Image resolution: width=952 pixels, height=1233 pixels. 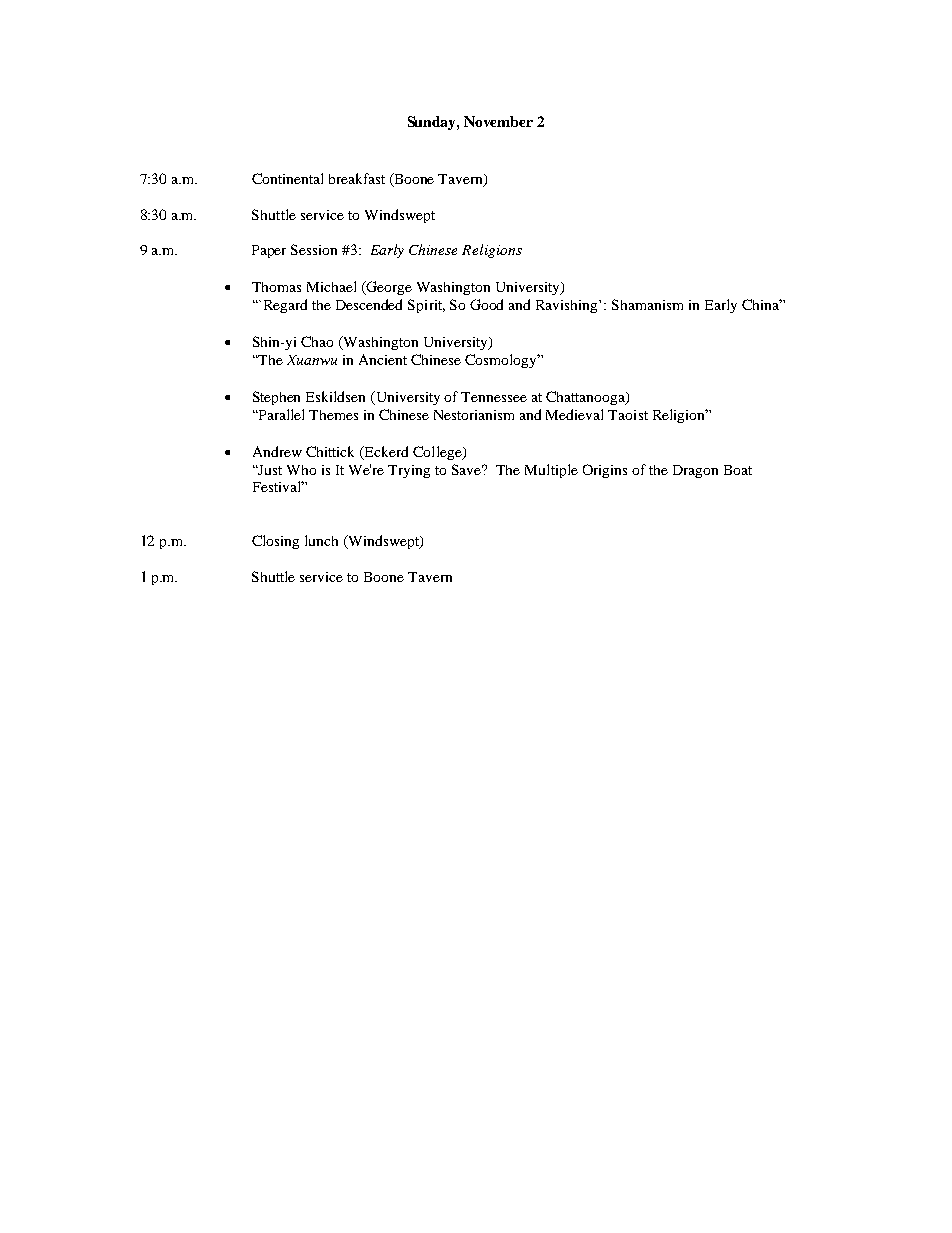 What do you see at coordinates (586, 398) in the page?
I see `Chattanooga` at bounding box center [586, 398].
